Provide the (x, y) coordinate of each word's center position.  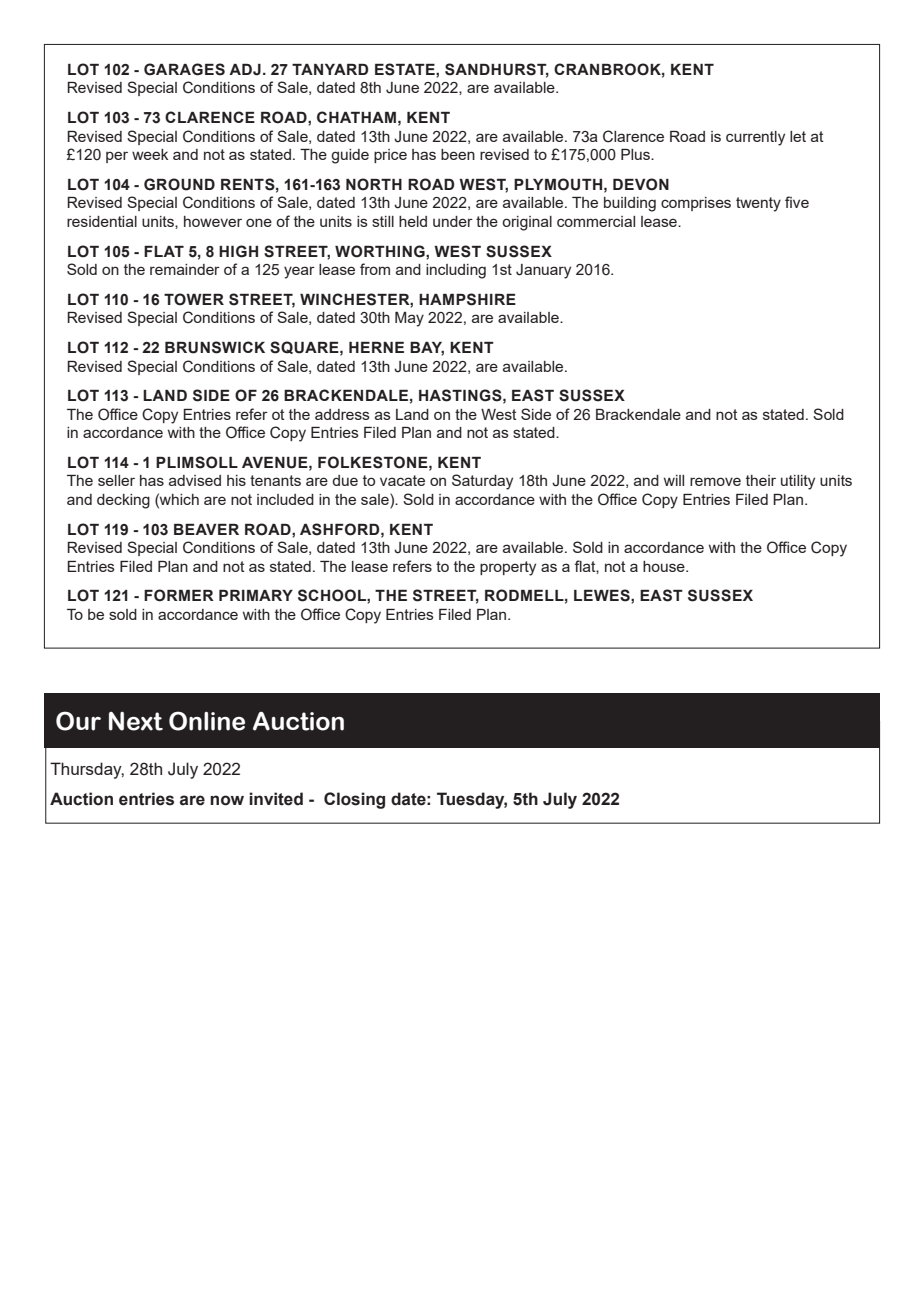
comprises (696, 204)
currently (755, 138)
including (456, 271)
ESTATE (406, 69)
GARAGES (184, 69)
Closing (354, 800)
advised (195, 480)
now (227, 800)
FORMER (179, 595)
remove (715, 481)
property (508, 568)
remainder (185, 269)
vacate (402, 480)
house (665, 566)
